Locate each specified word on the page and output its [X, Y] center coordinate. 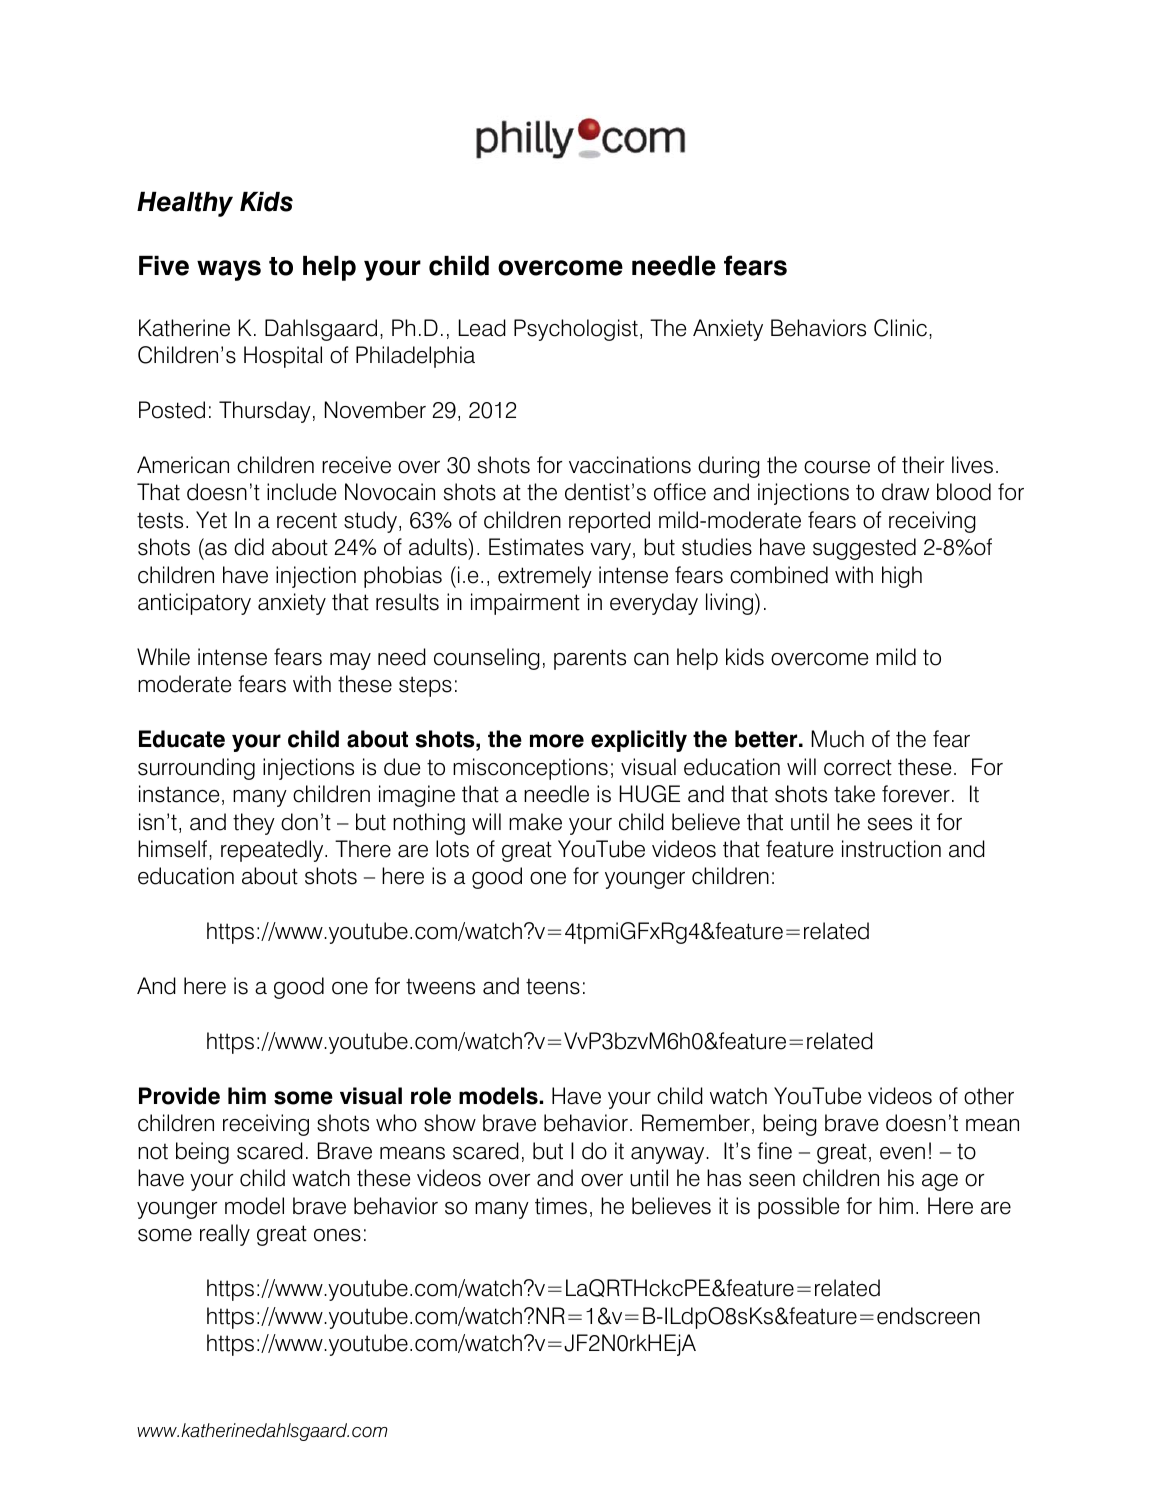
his [901, 1178]
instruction [891, 849]
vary [610, 551]
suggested [864, 549]
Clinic [900, 328]
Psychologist [576, 330]
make [535, 822]
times [561, 1206]
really [225, 1235]
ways [229, 270]
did [249, 547]
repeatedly [273, 851]
